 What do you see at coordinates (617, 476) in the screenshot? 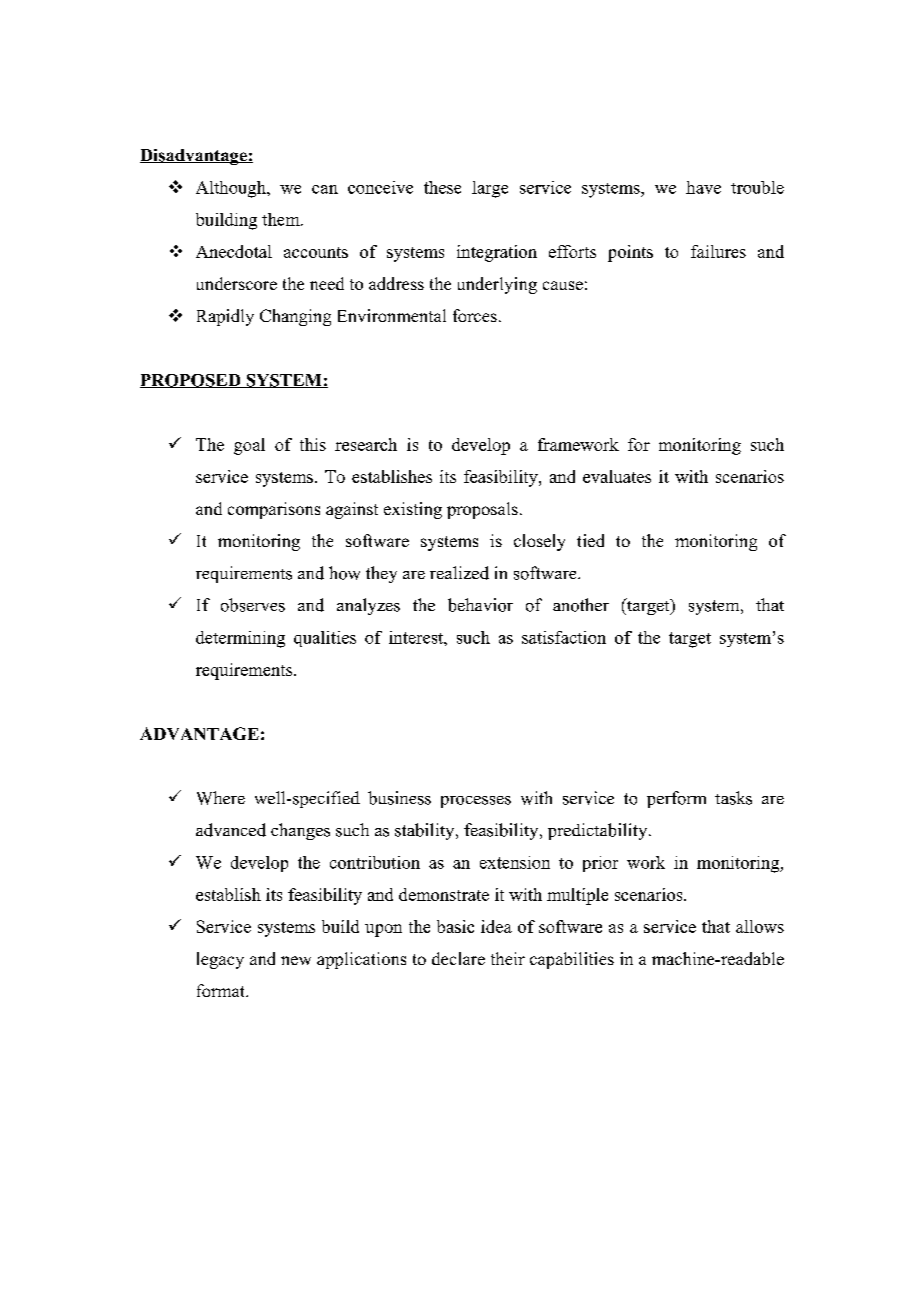
I see `evaluates` at bounding box center [617, 476].
